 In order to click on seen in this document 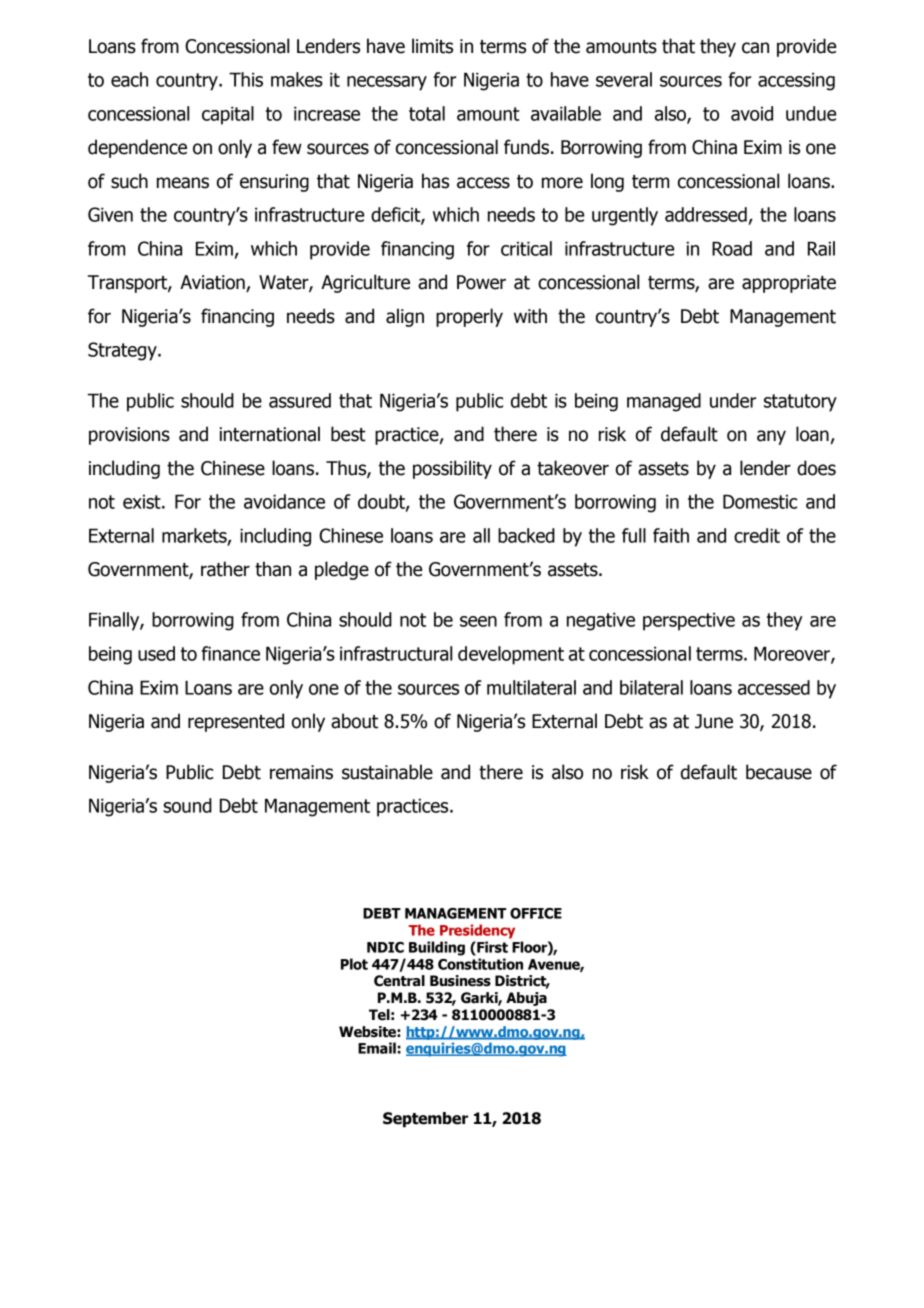, I will do `click(478, 621)`.
